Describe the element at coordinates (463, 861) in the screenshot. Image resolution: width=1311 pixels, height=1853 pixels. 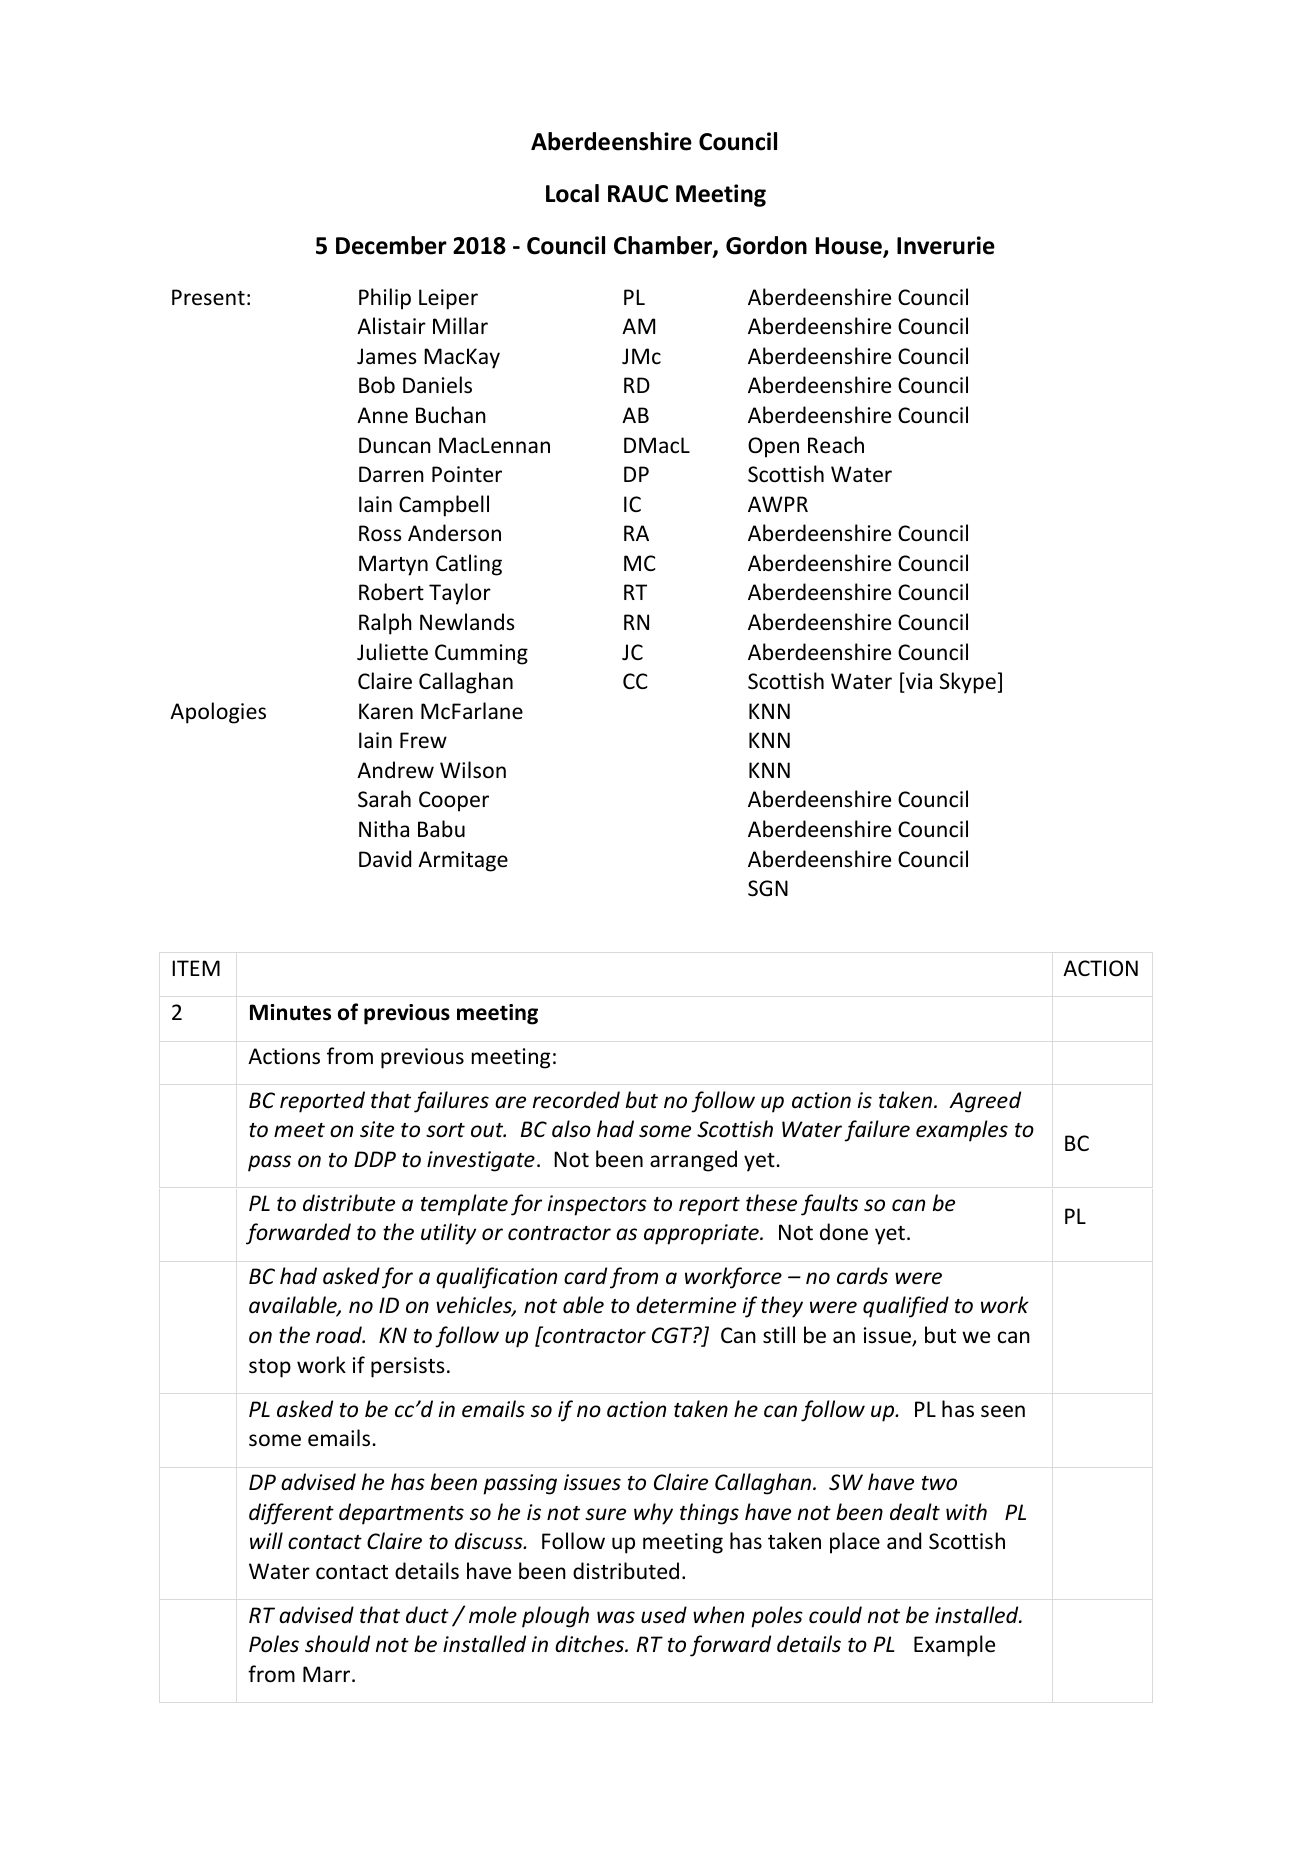
I see `Armitage` at that location.
